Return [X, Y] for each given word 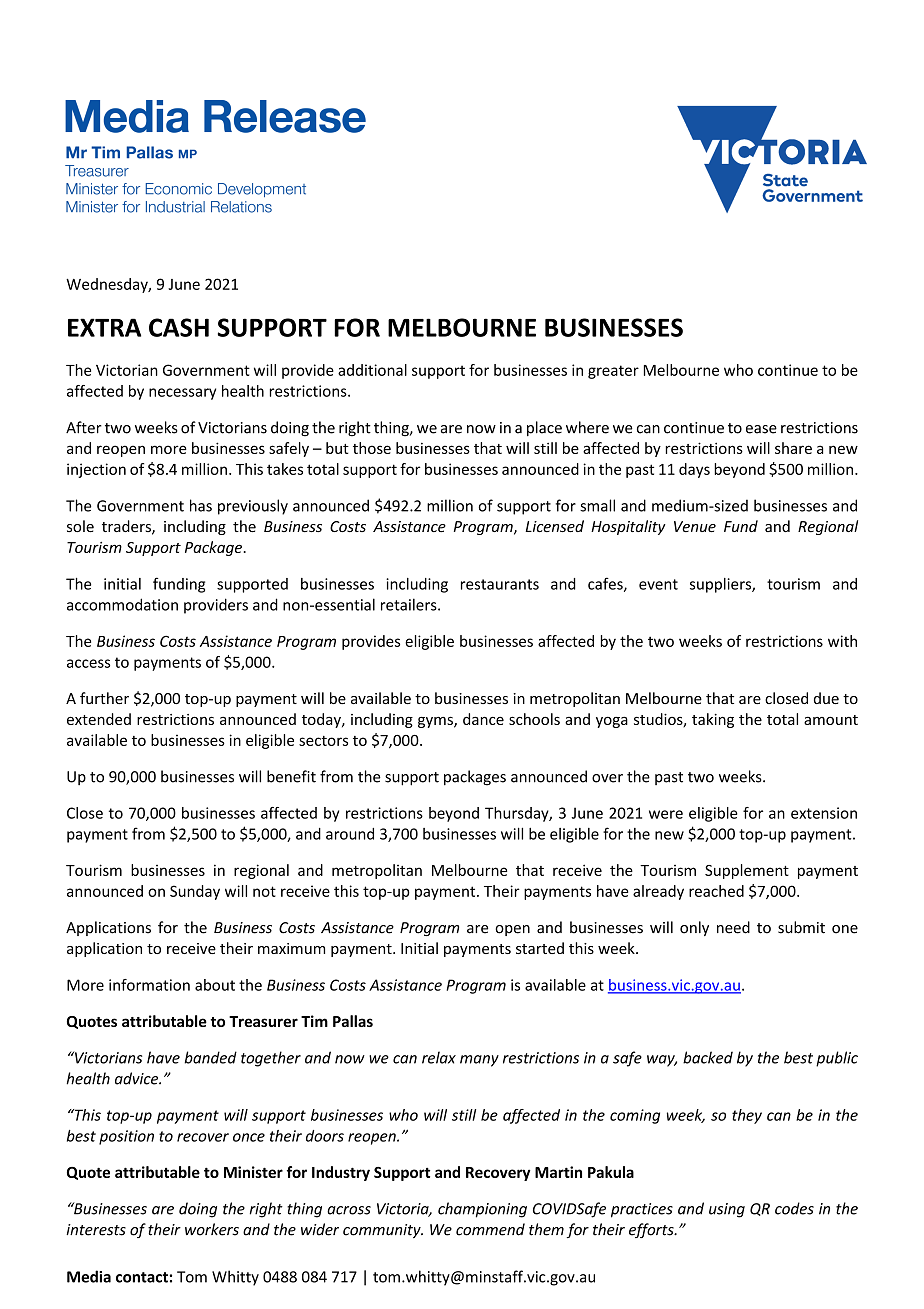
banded [210, 1057]
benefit [291, 776]
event [658, 584]
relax [439, 1057]
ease [761, 429]
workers [212, 1229]
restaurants [500, 584]
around [350, 834]
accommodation [122, 604]
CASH [179, 327]
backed [708, 1057]
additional [372, 370]
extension [824, 813]
